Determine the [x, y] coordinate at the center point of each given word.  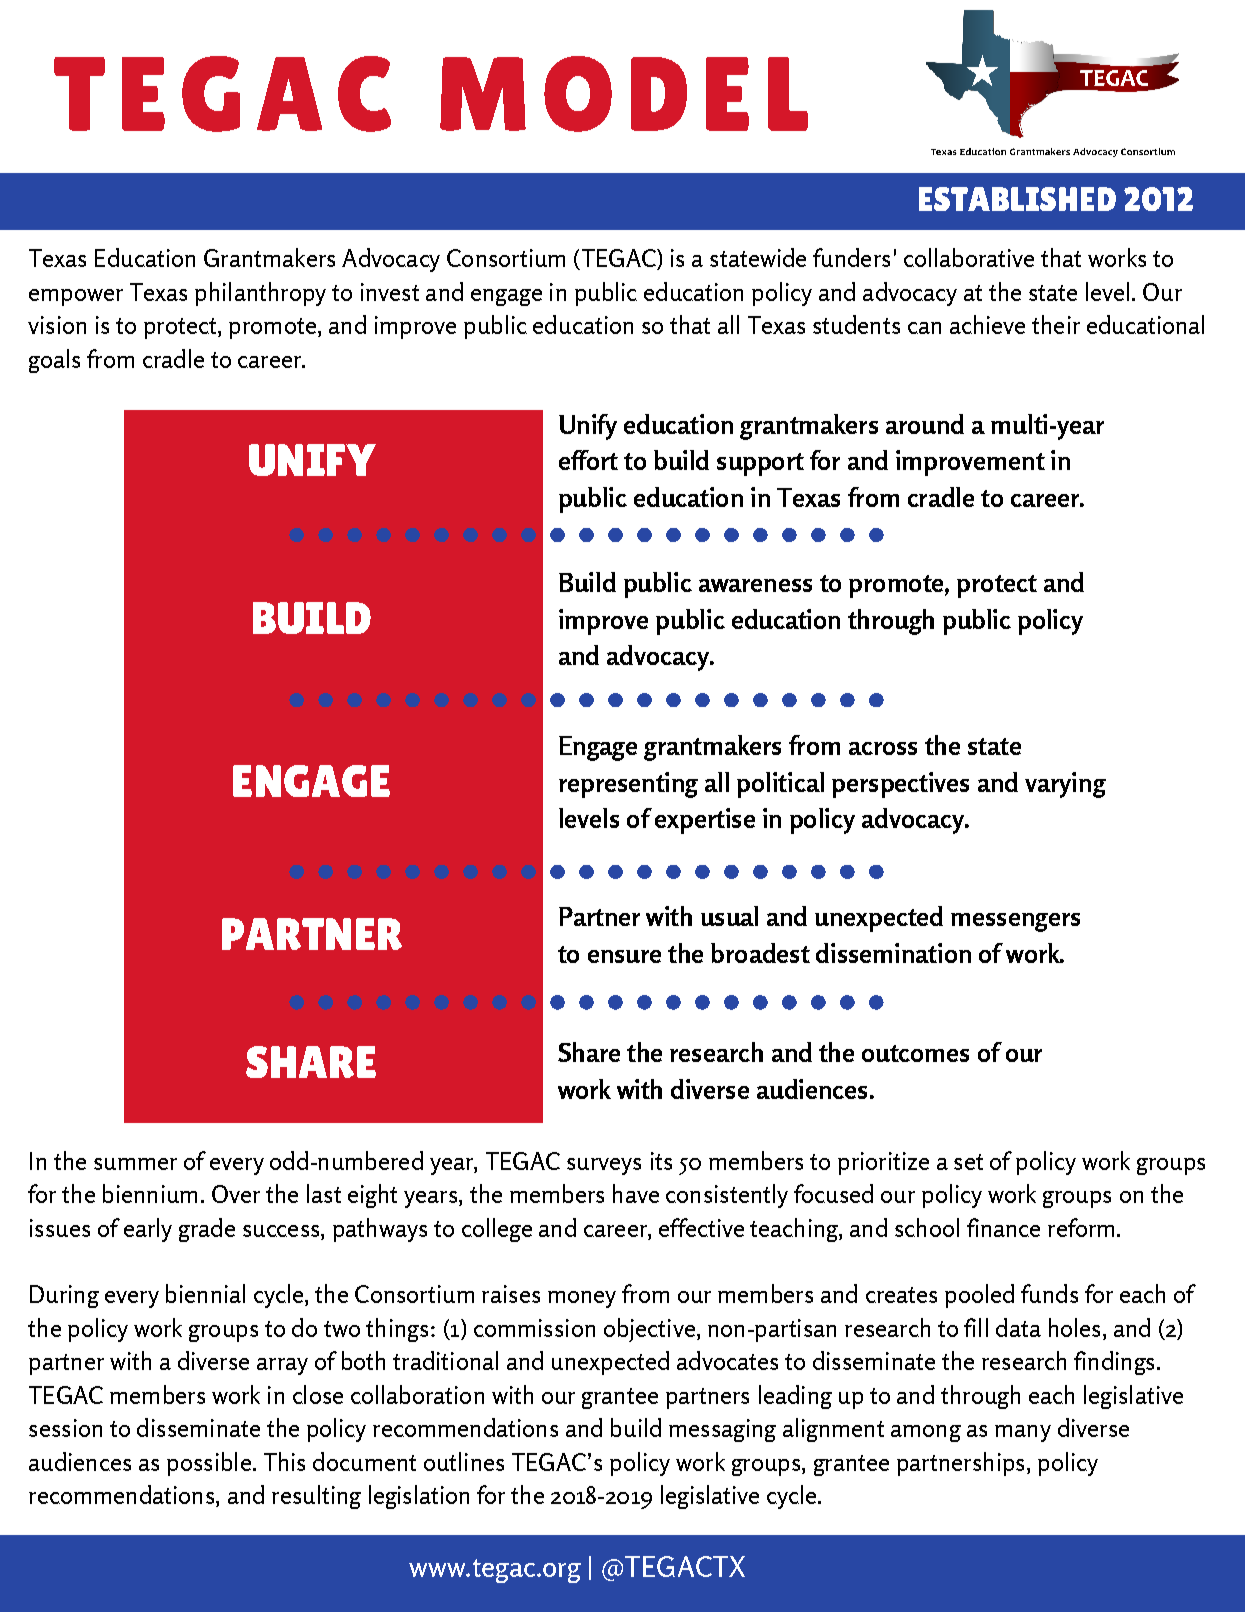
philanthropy [260, 294]
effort [588, 460]
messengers [1015, 922]
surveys [604, 1166]
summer [135, 1164]
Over [236, 1194]
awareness [755, 585]
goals [54, 361]
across [883, 748]
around [925, 424]
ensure [624, 956]
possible [209, 1464]
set [968, 1162]
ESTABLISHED [1017, 199]
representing [628, 785]
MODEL [624, 94]
